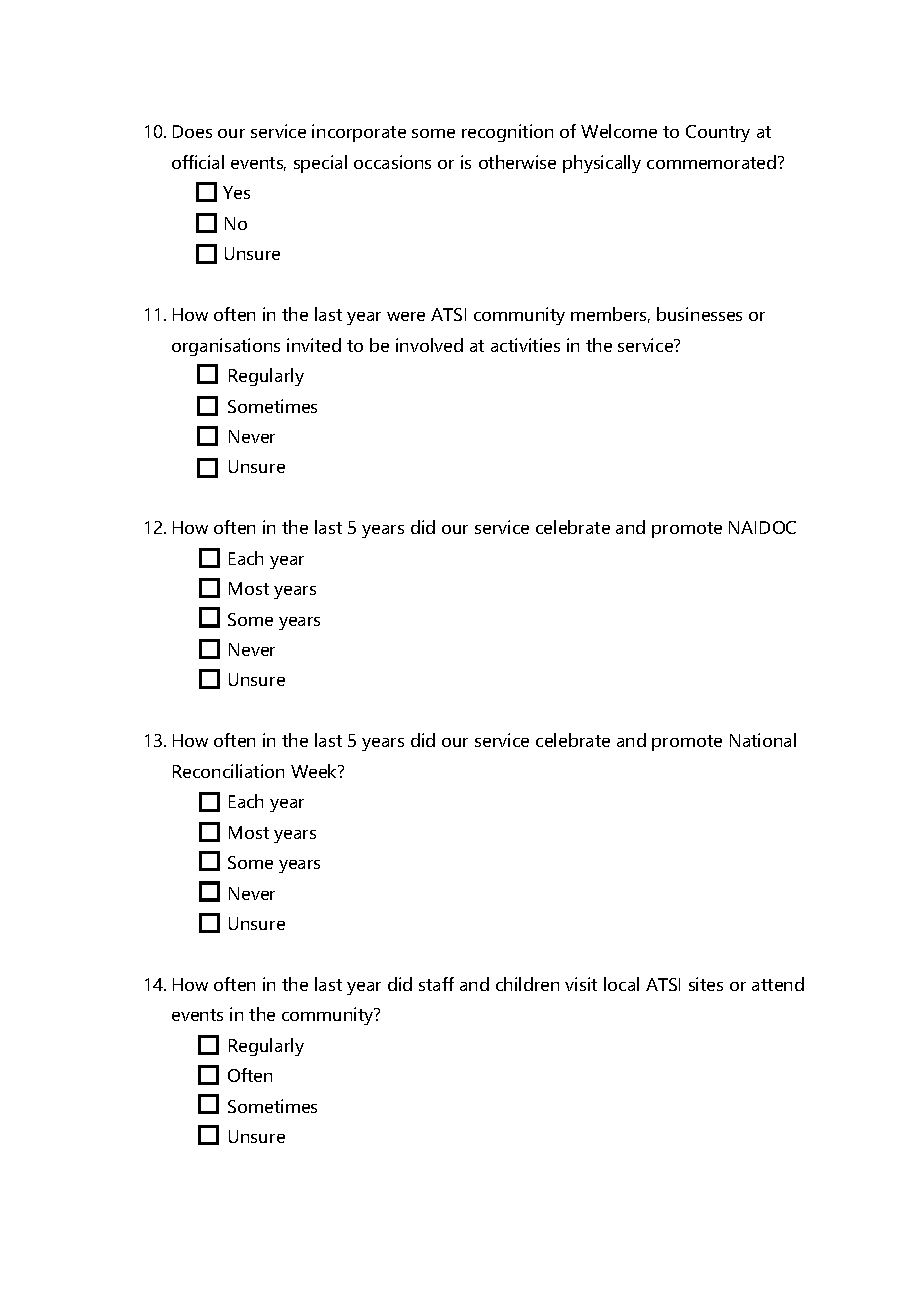 The image size is (924, 1308). What do you see at coordinates (527, 984) in the image?
I see `children` at bounding box center [527, 984].
